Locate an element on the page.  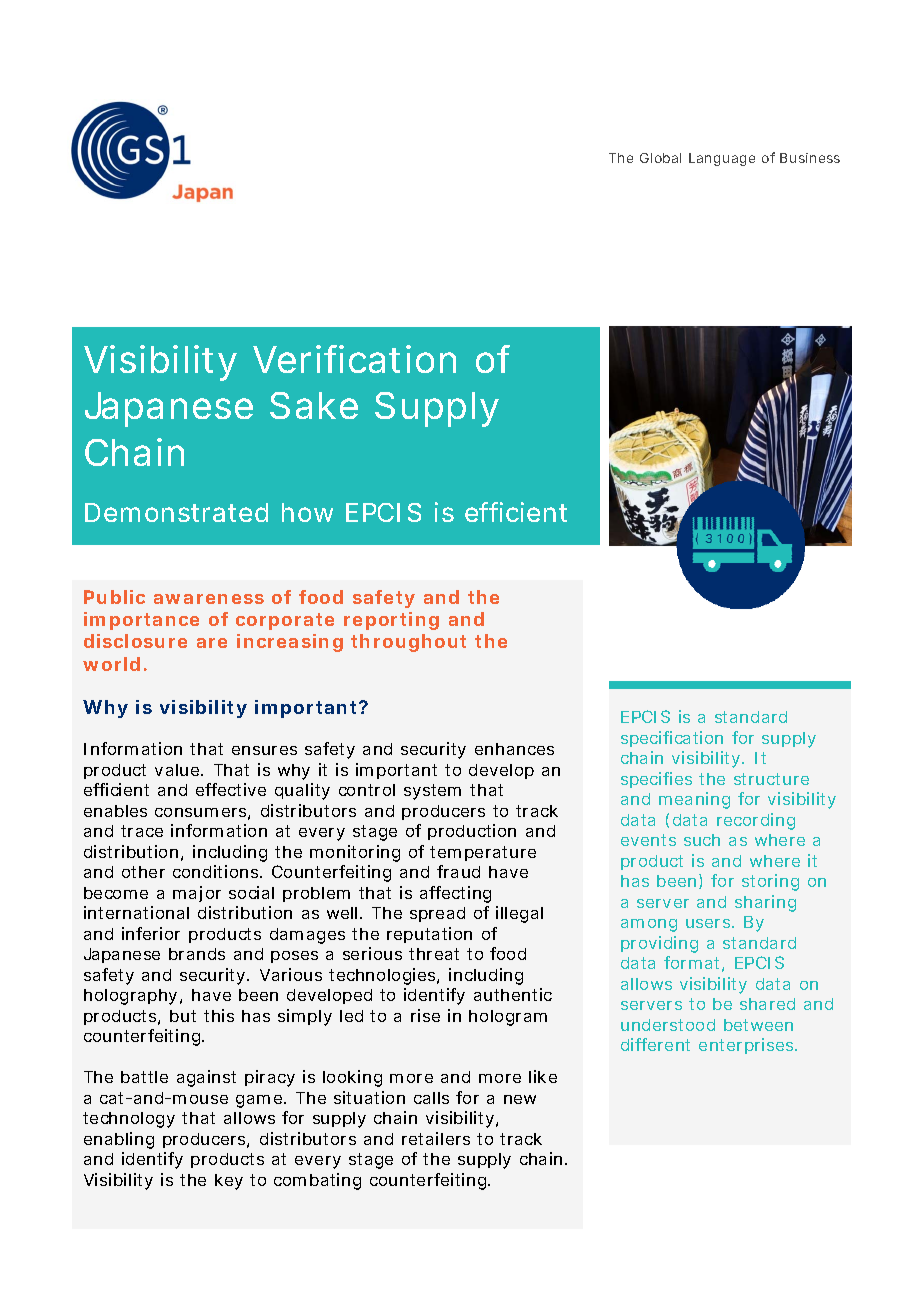
between is located at coordinates (758, 1025).
